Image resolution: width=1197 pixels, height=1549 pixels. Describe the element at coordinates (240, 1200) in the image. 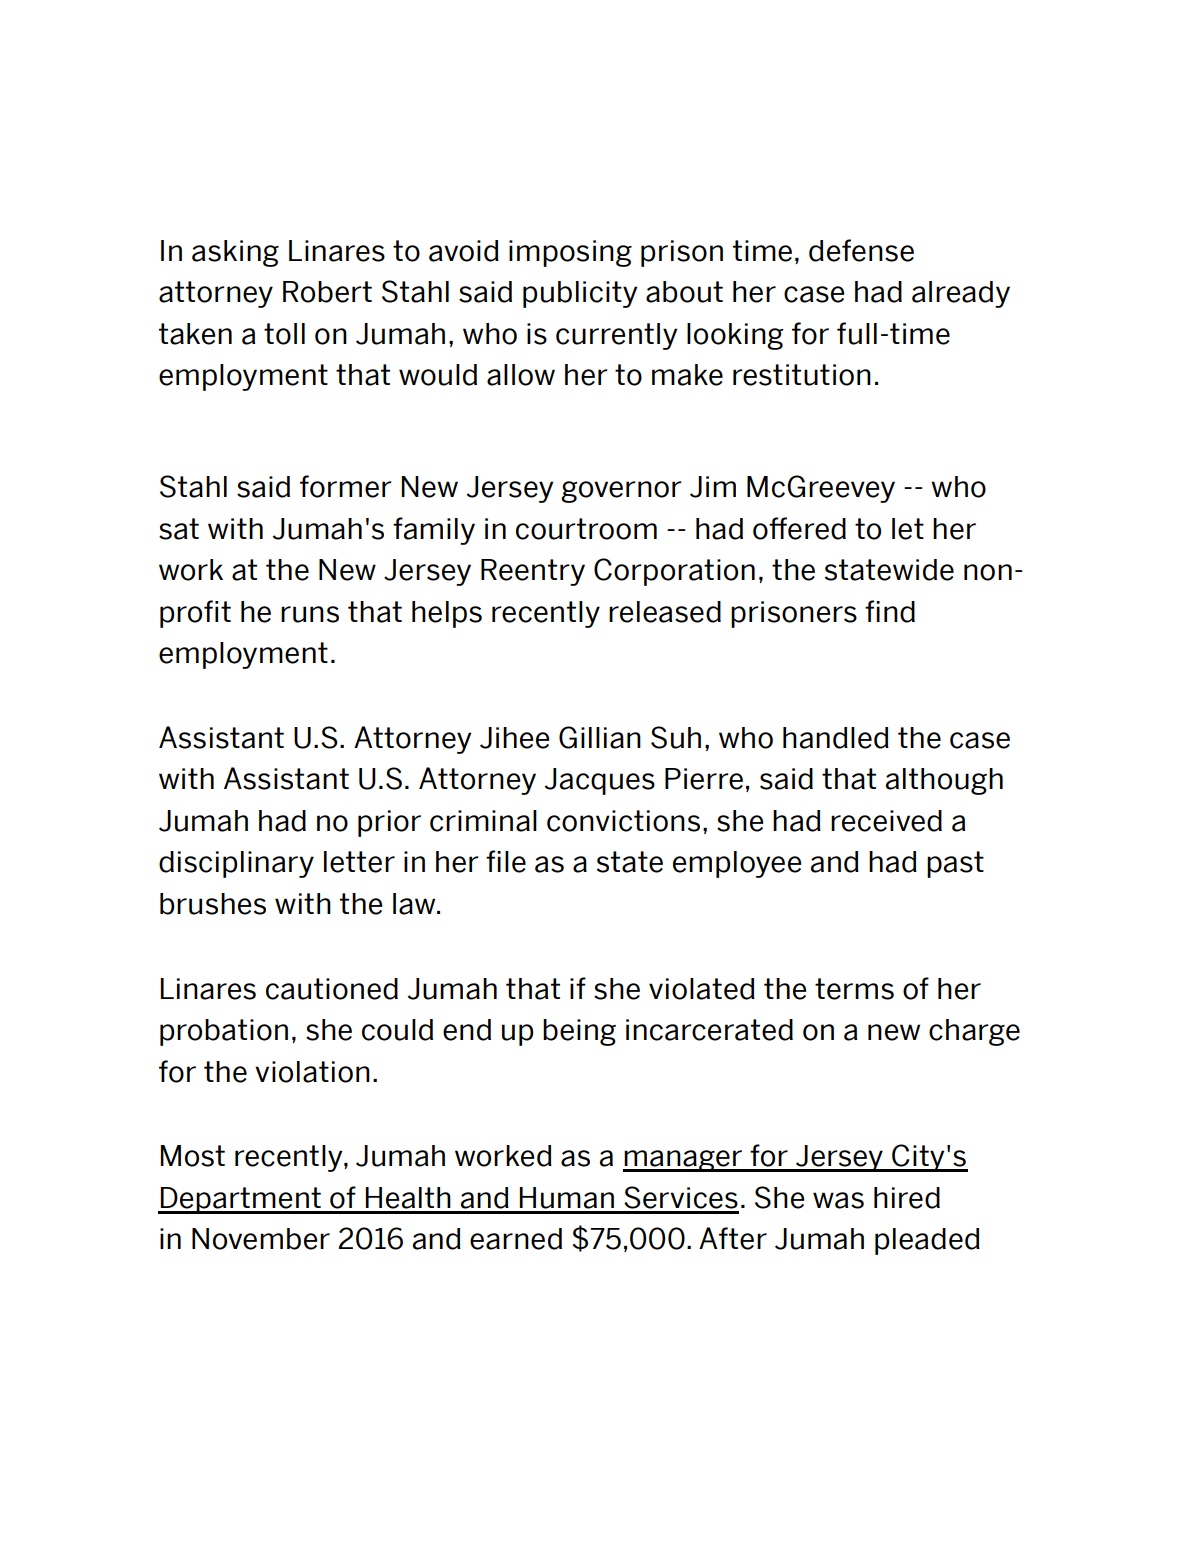

I see `Department` at that location.
